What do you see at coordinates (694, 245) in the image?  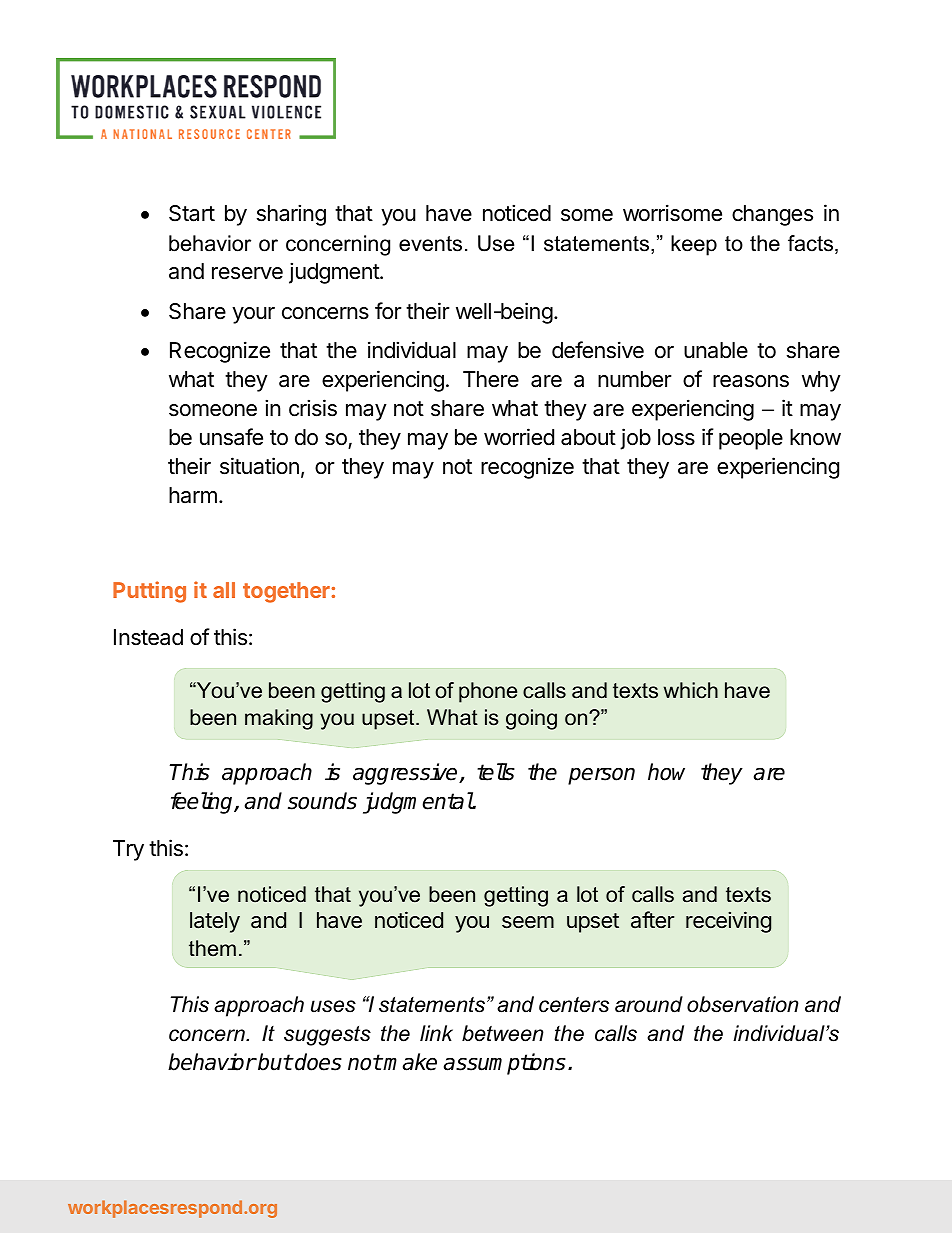 I see `keep` at bounding box center [694, 245].
